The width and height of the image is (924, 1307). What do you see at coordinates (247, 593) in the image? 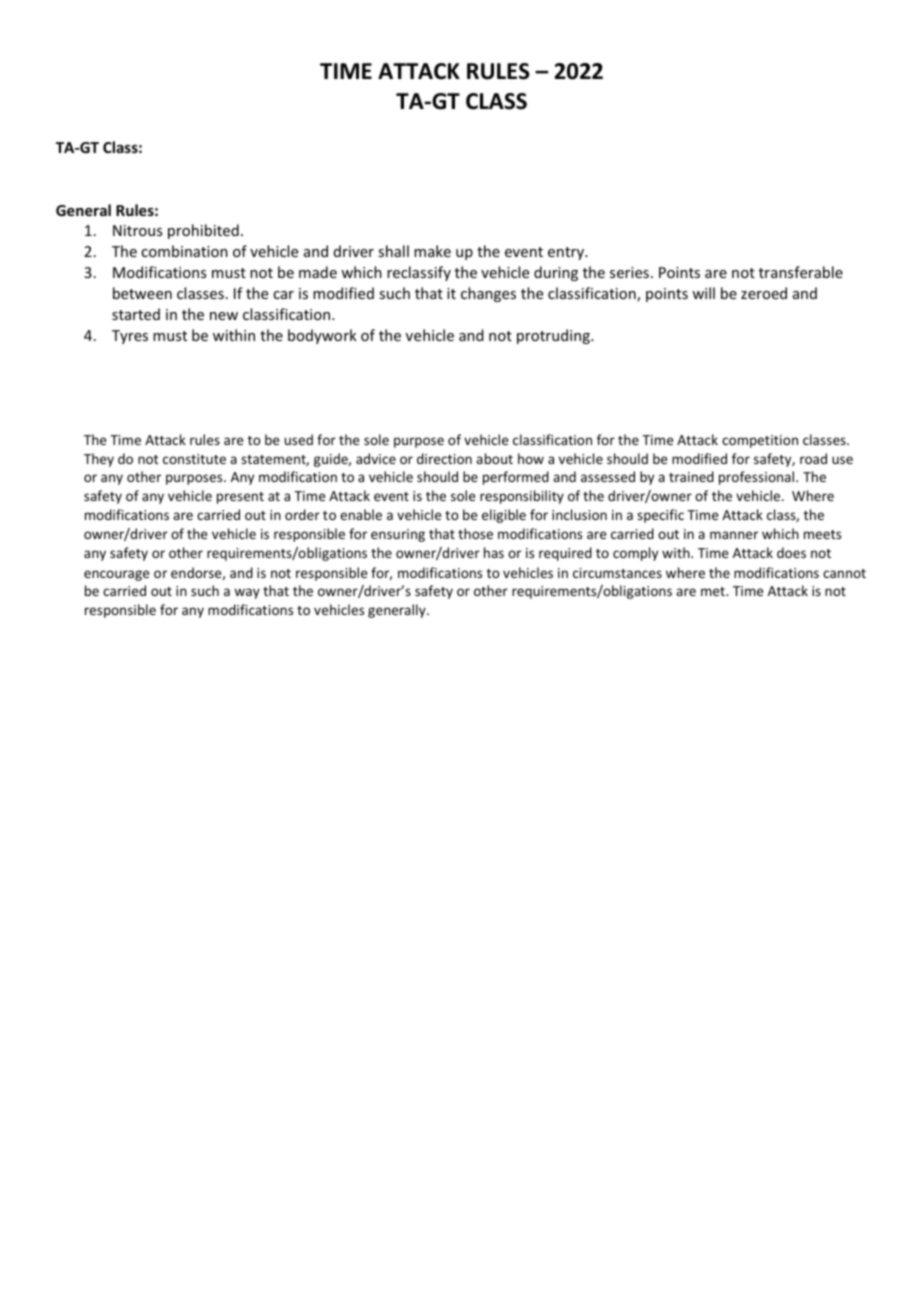
I see `way` at bounding box center [247, 593].
